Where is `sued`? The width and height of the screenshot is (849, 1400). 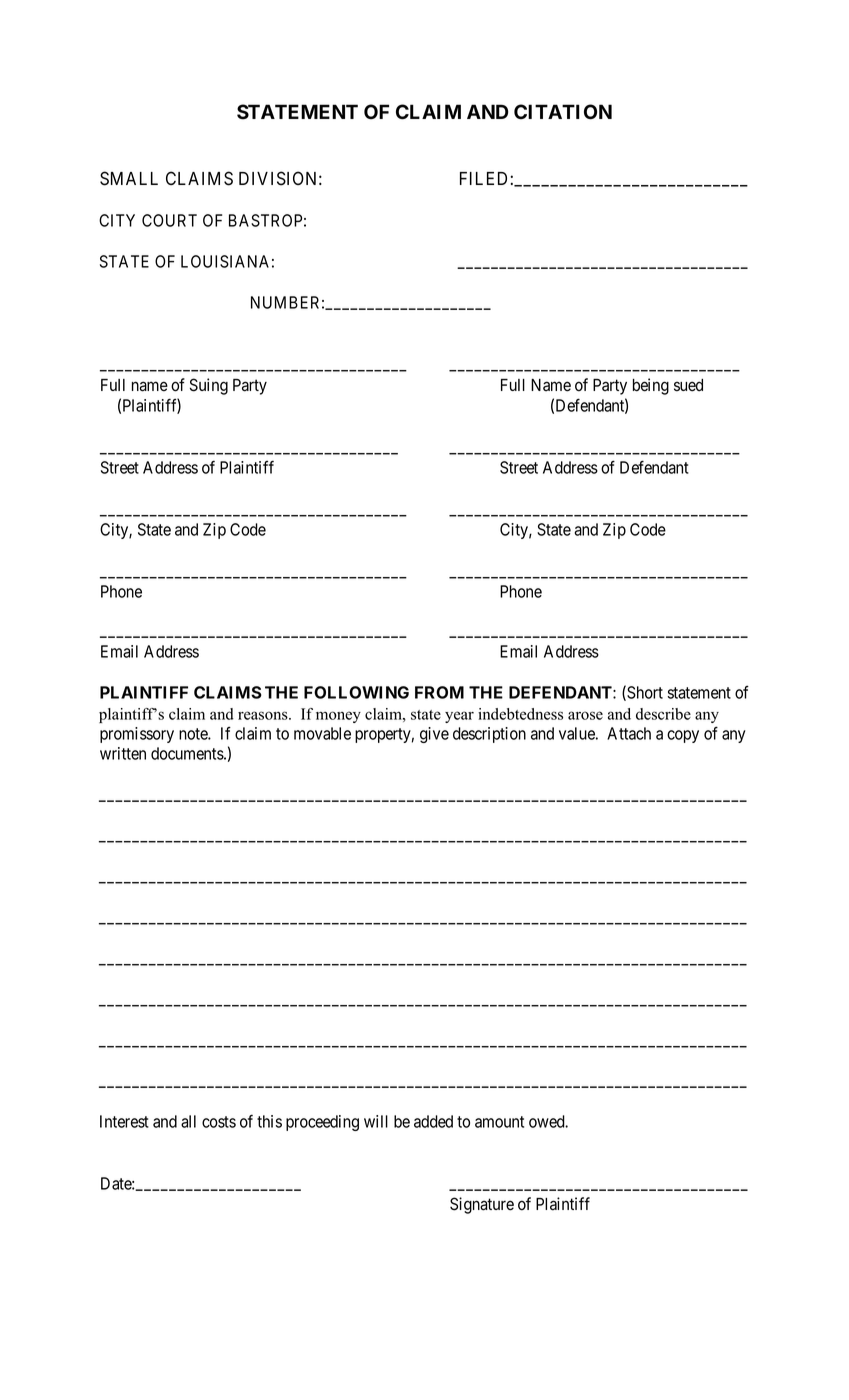 sued is located at coordinates (688, 385).
